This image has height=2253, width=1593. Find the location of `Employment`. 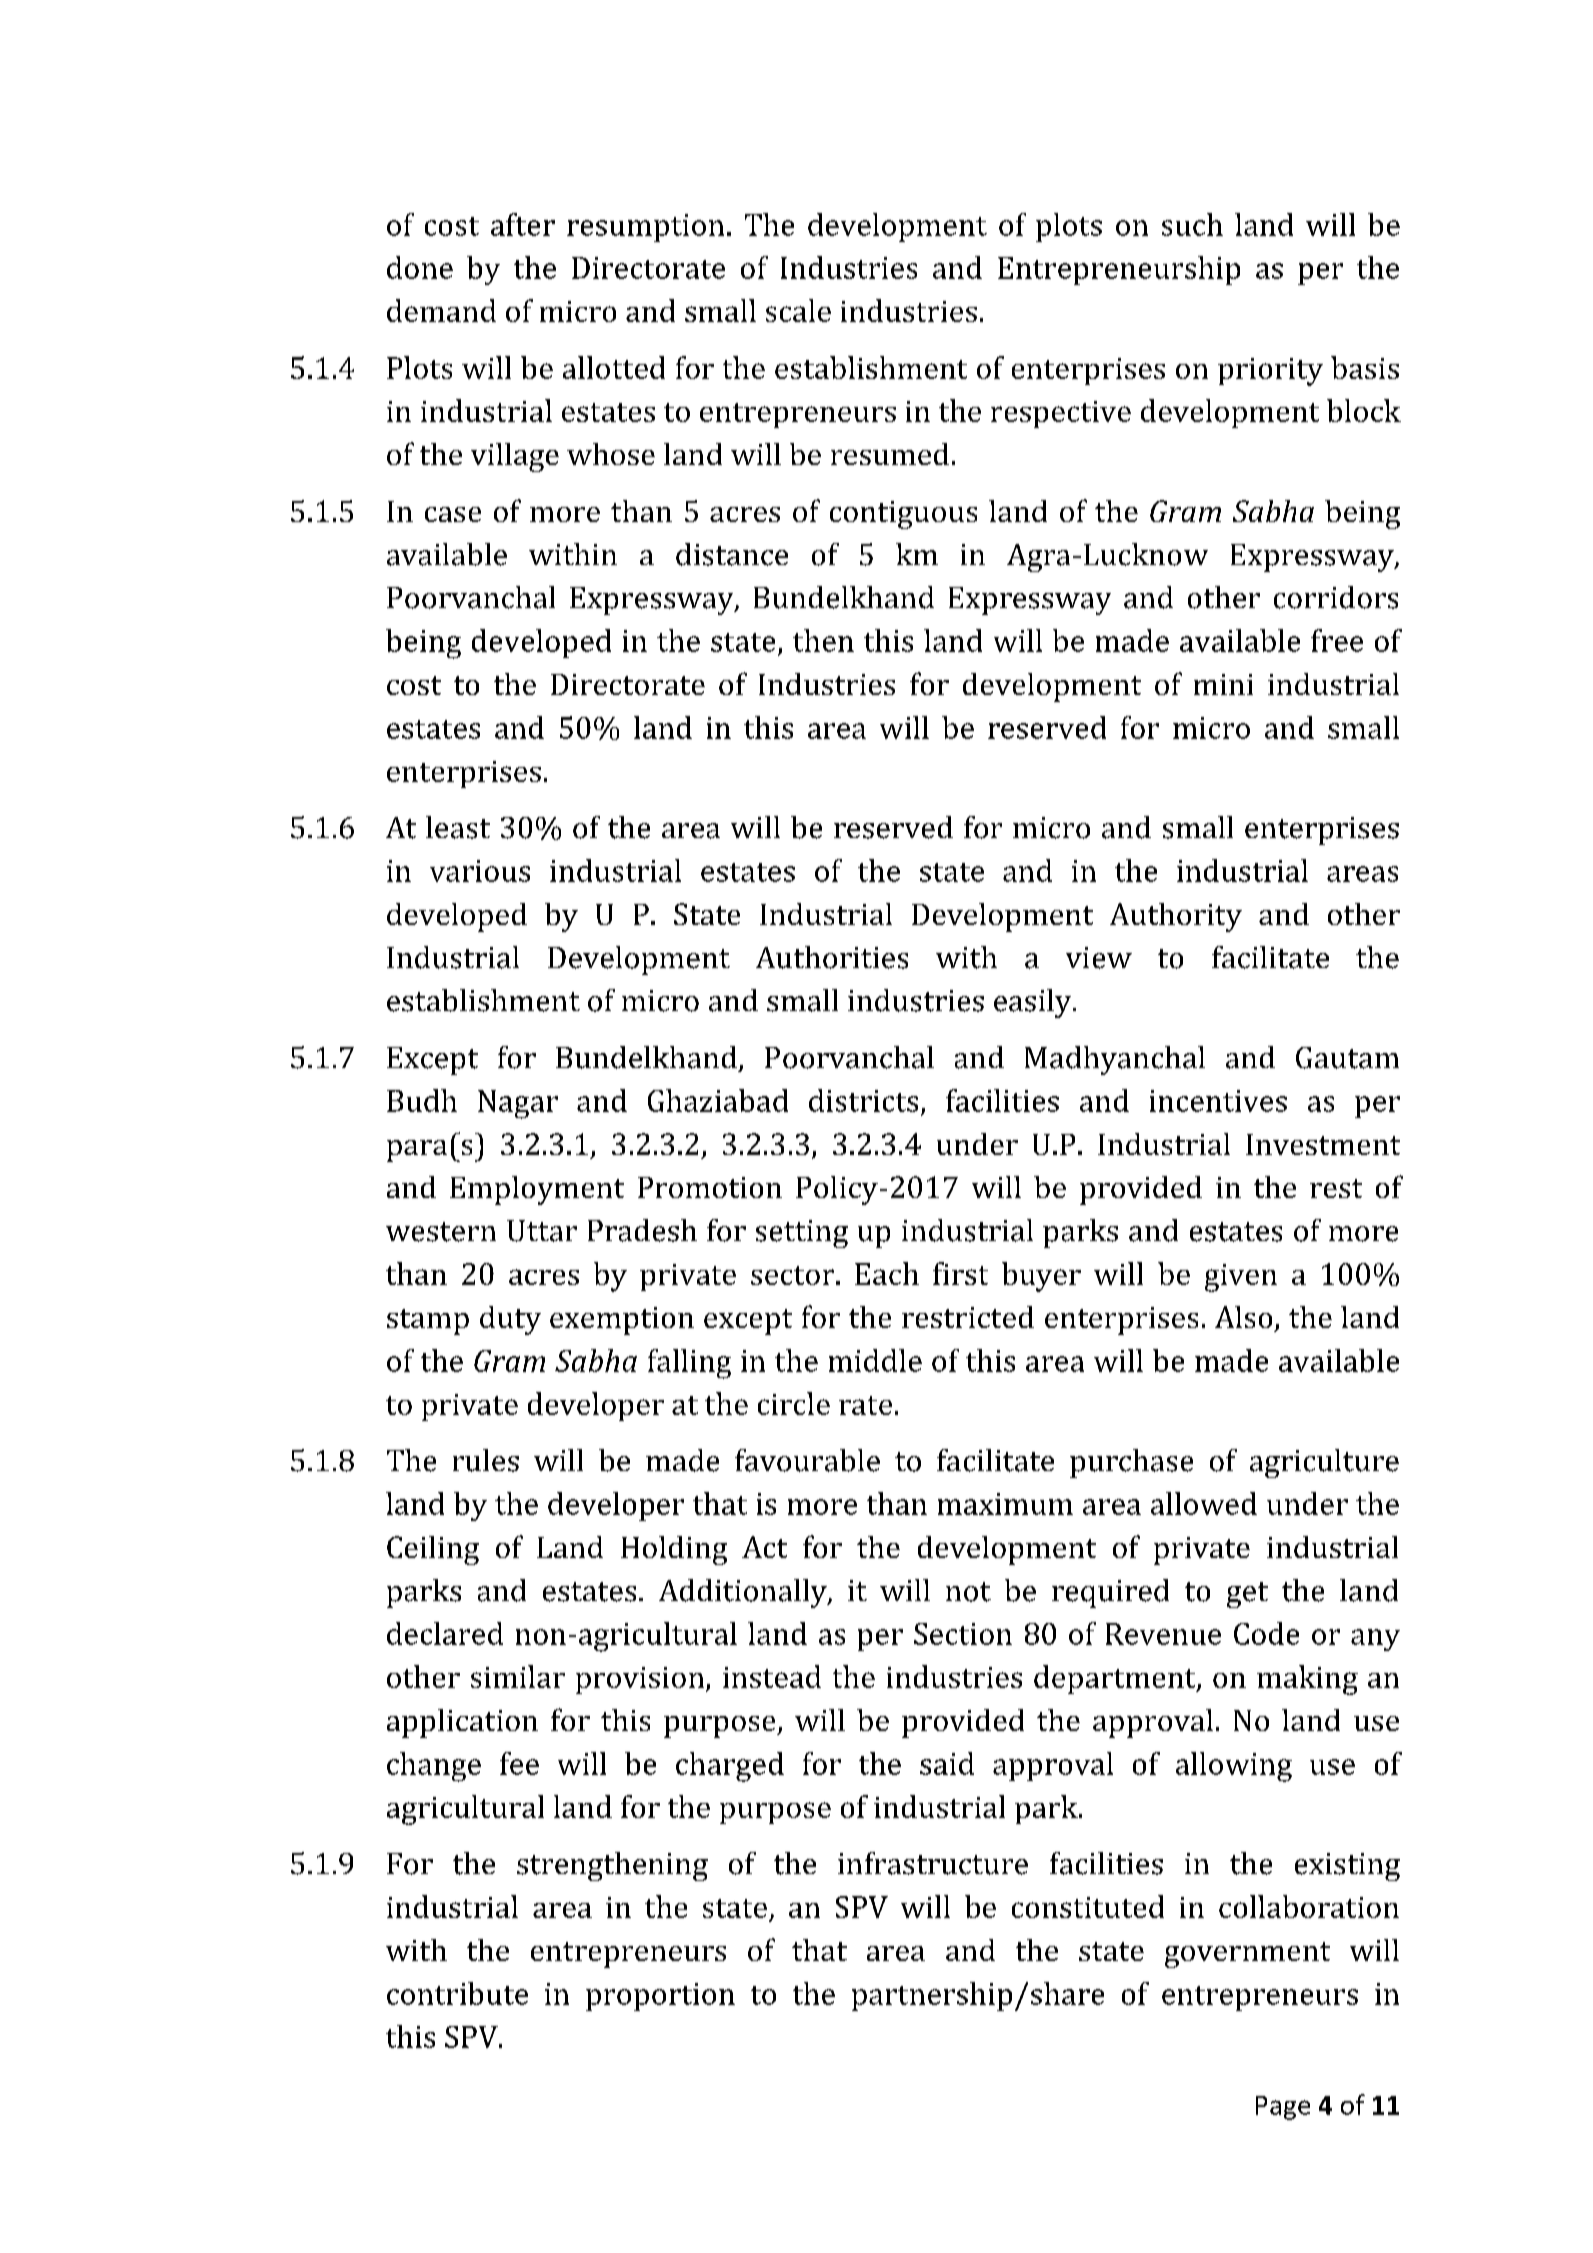

Employment is located at coordinates (537, 1190).
